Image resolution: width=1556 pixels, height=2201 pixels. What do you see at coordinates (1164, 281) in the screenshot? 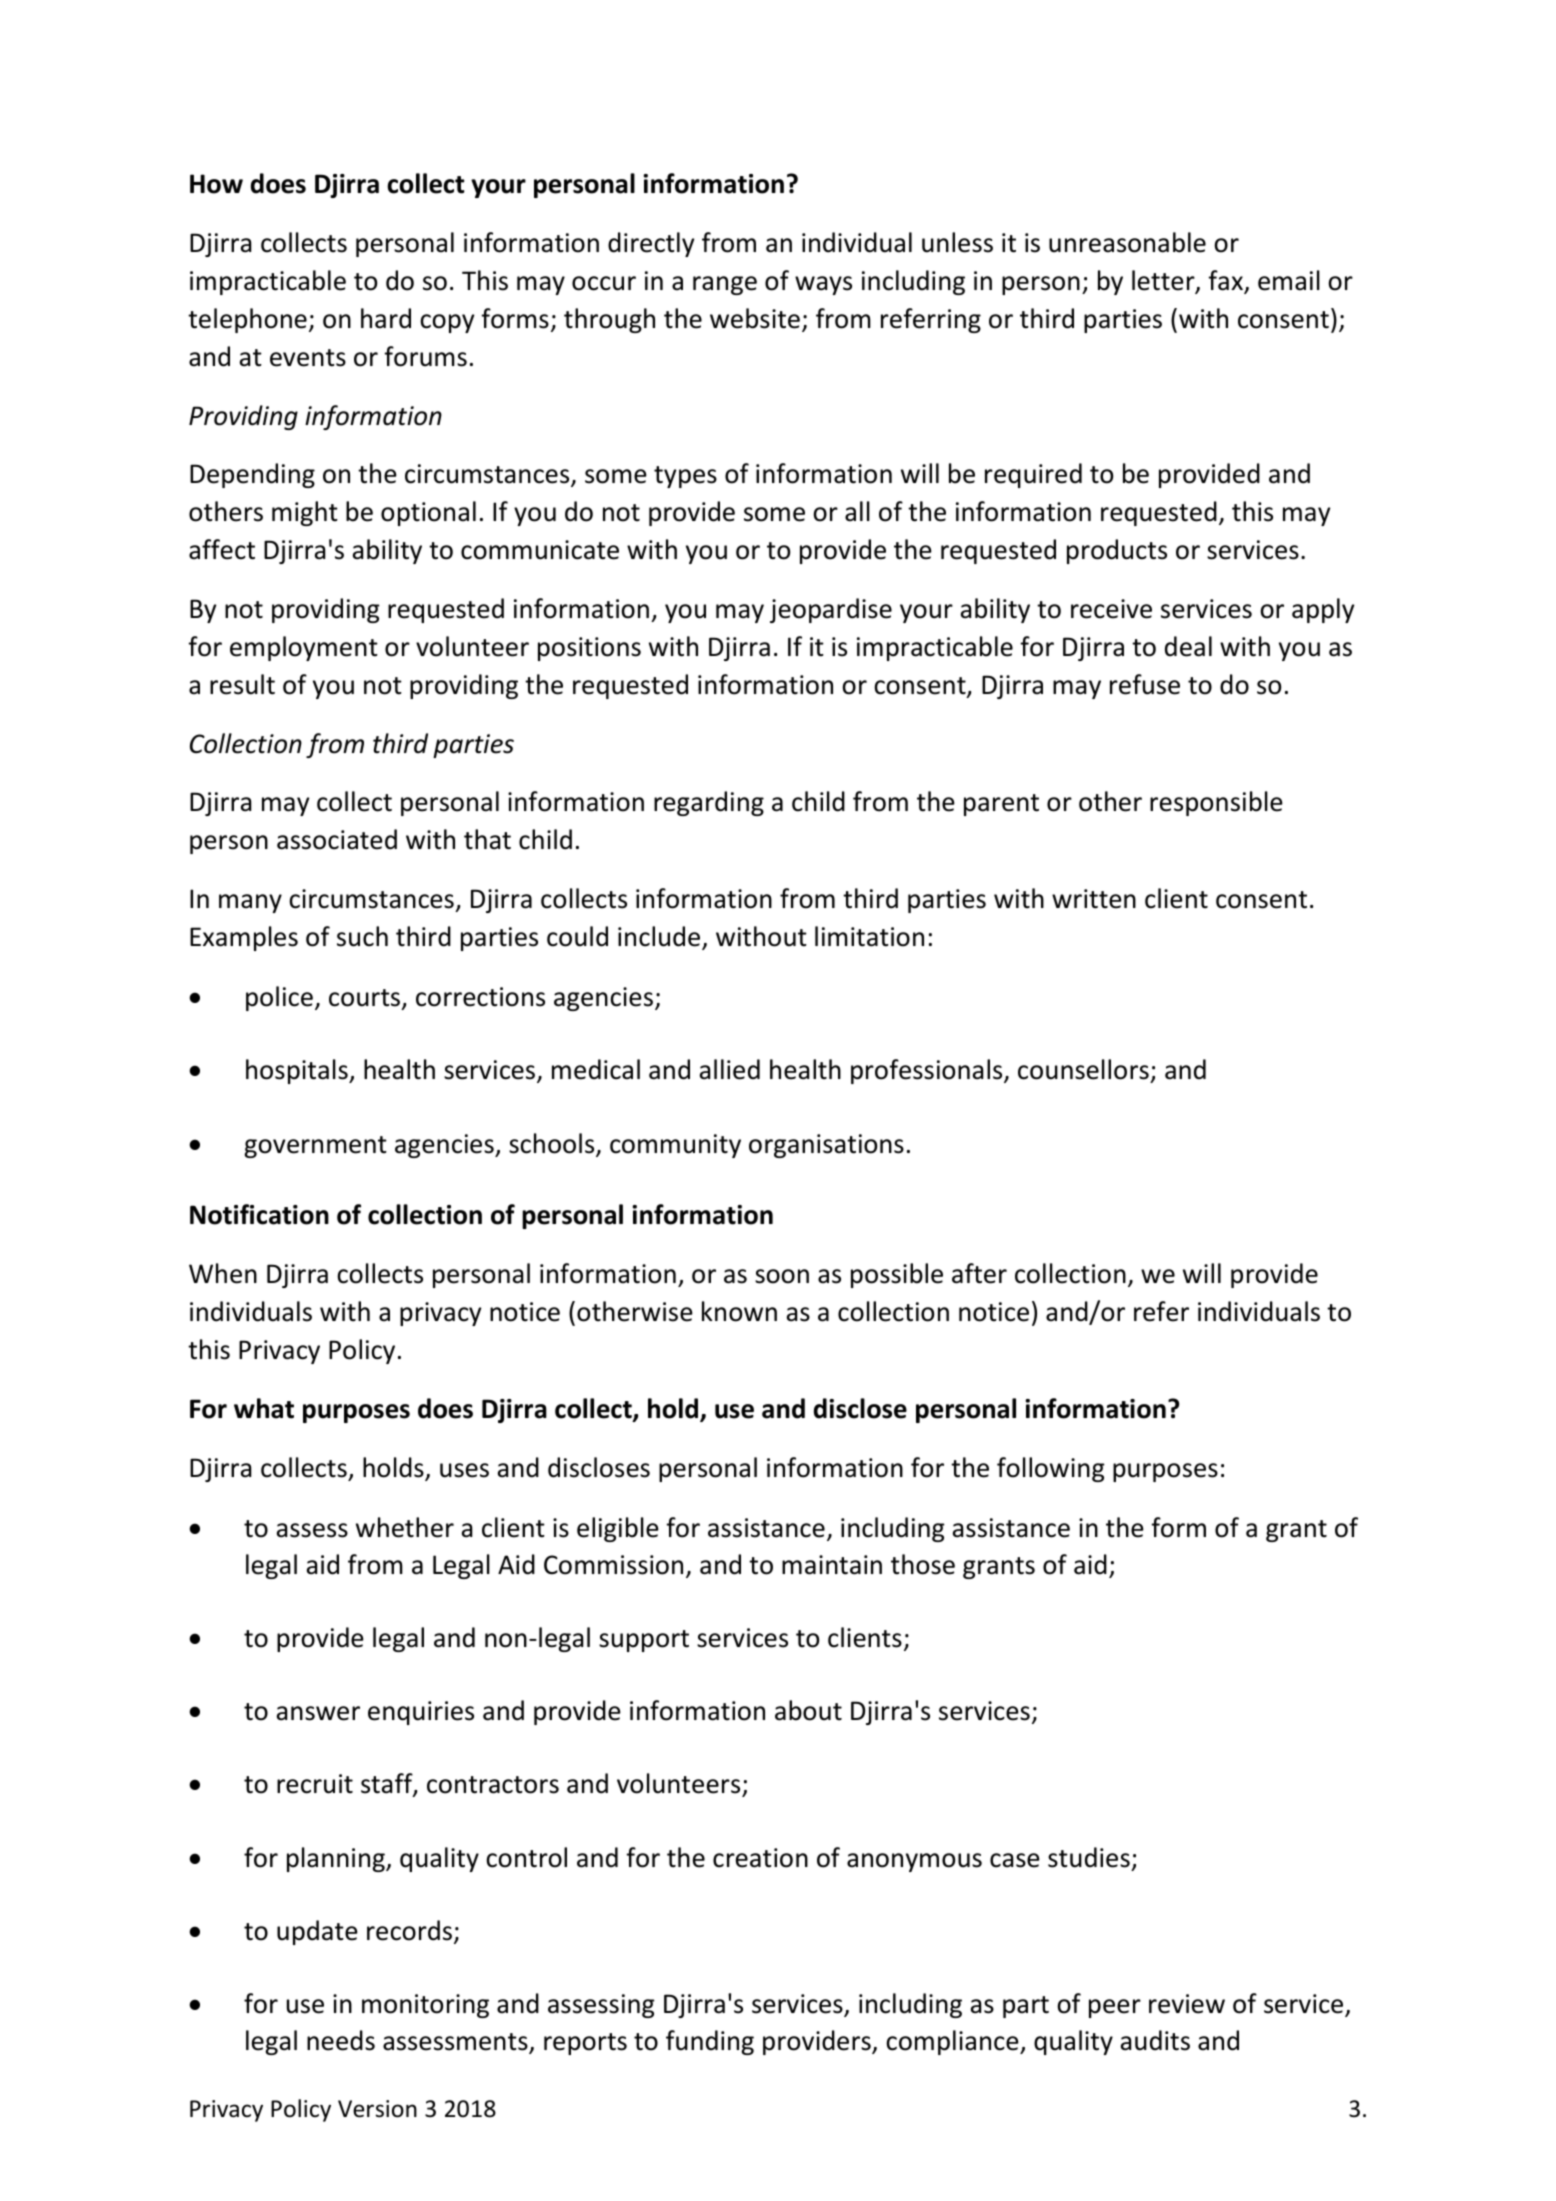
I see `letter` at bounding box center [1164, 281].
